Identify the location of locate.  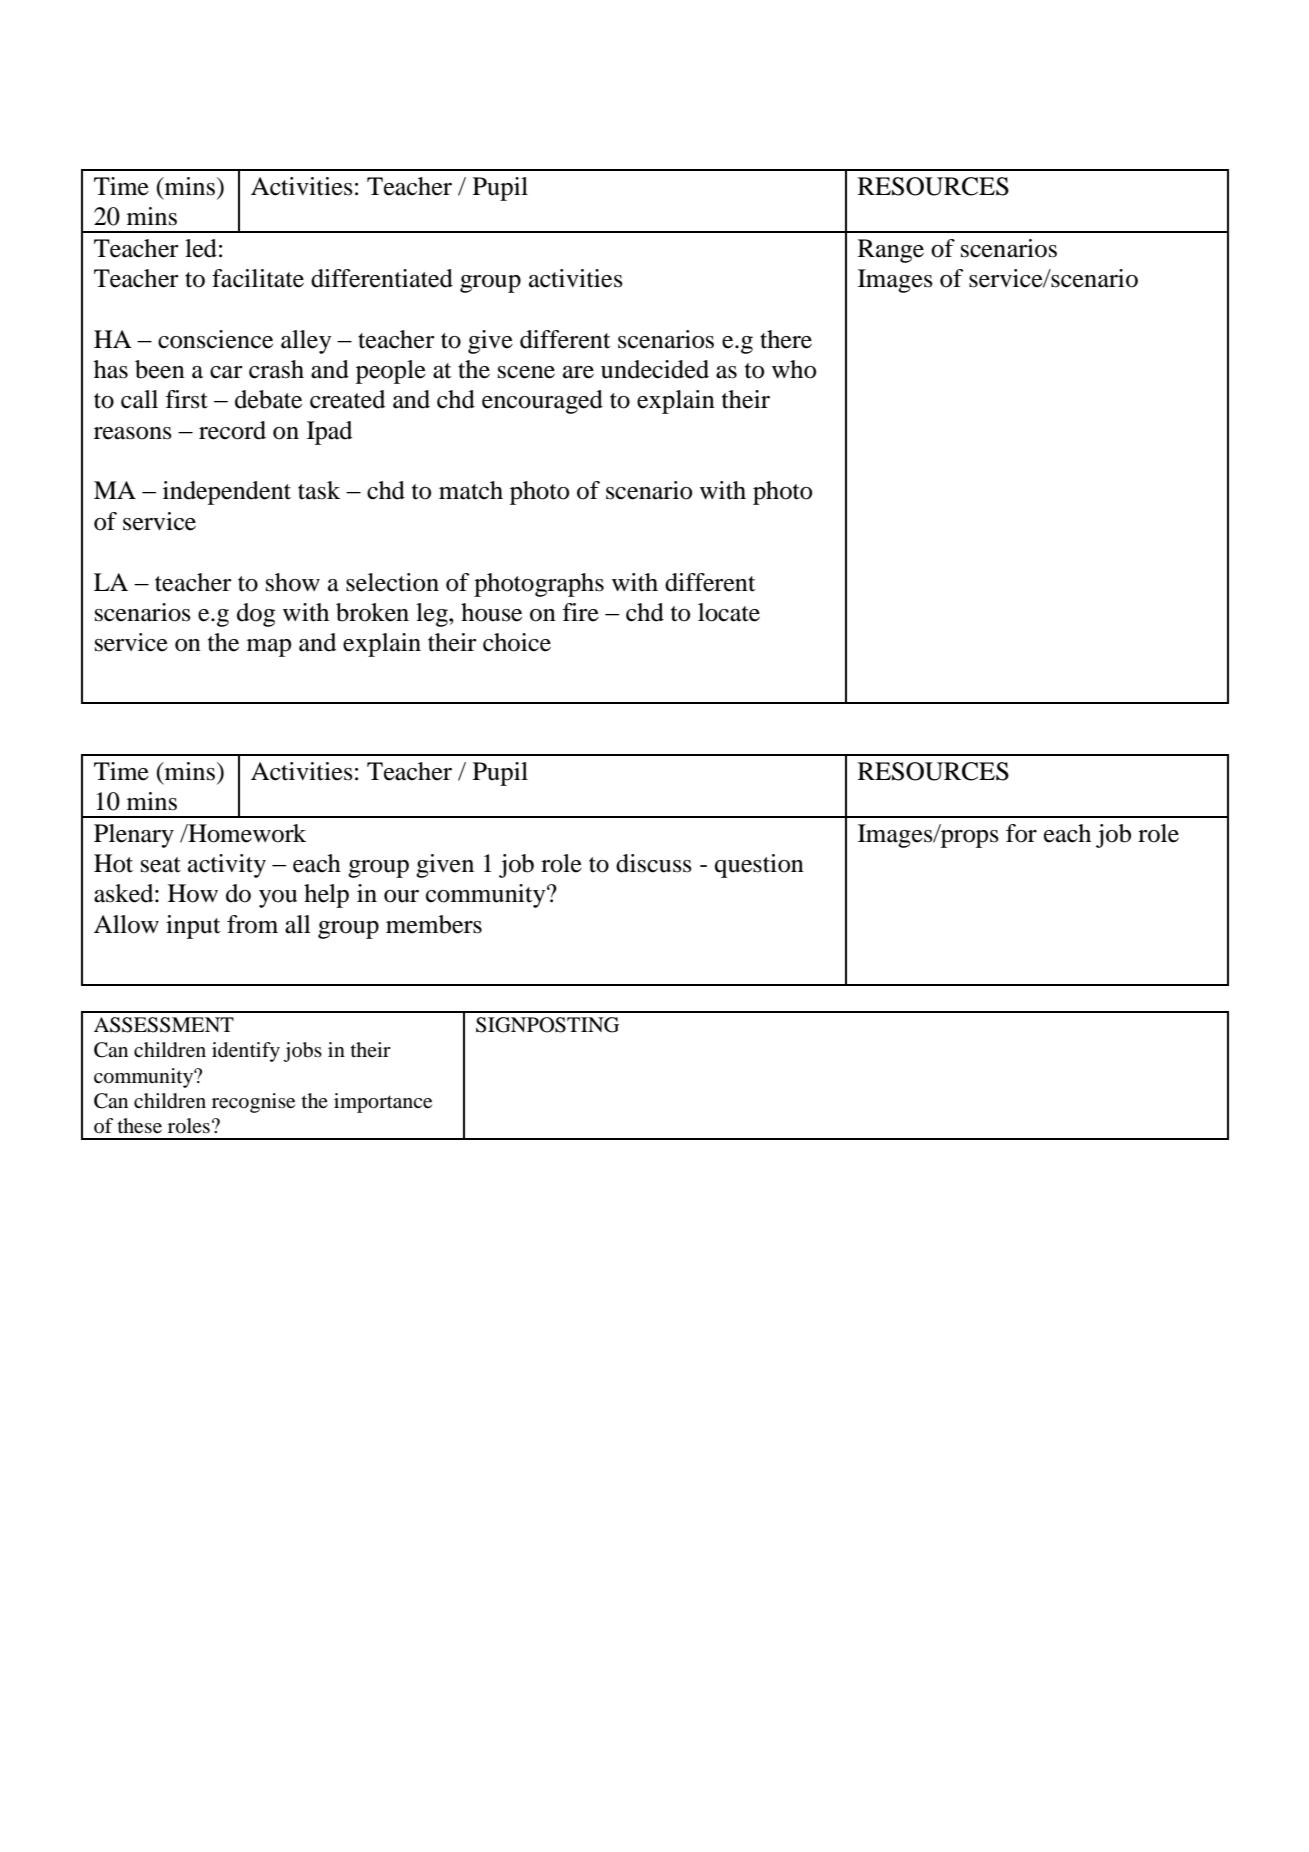
(729, 612).
